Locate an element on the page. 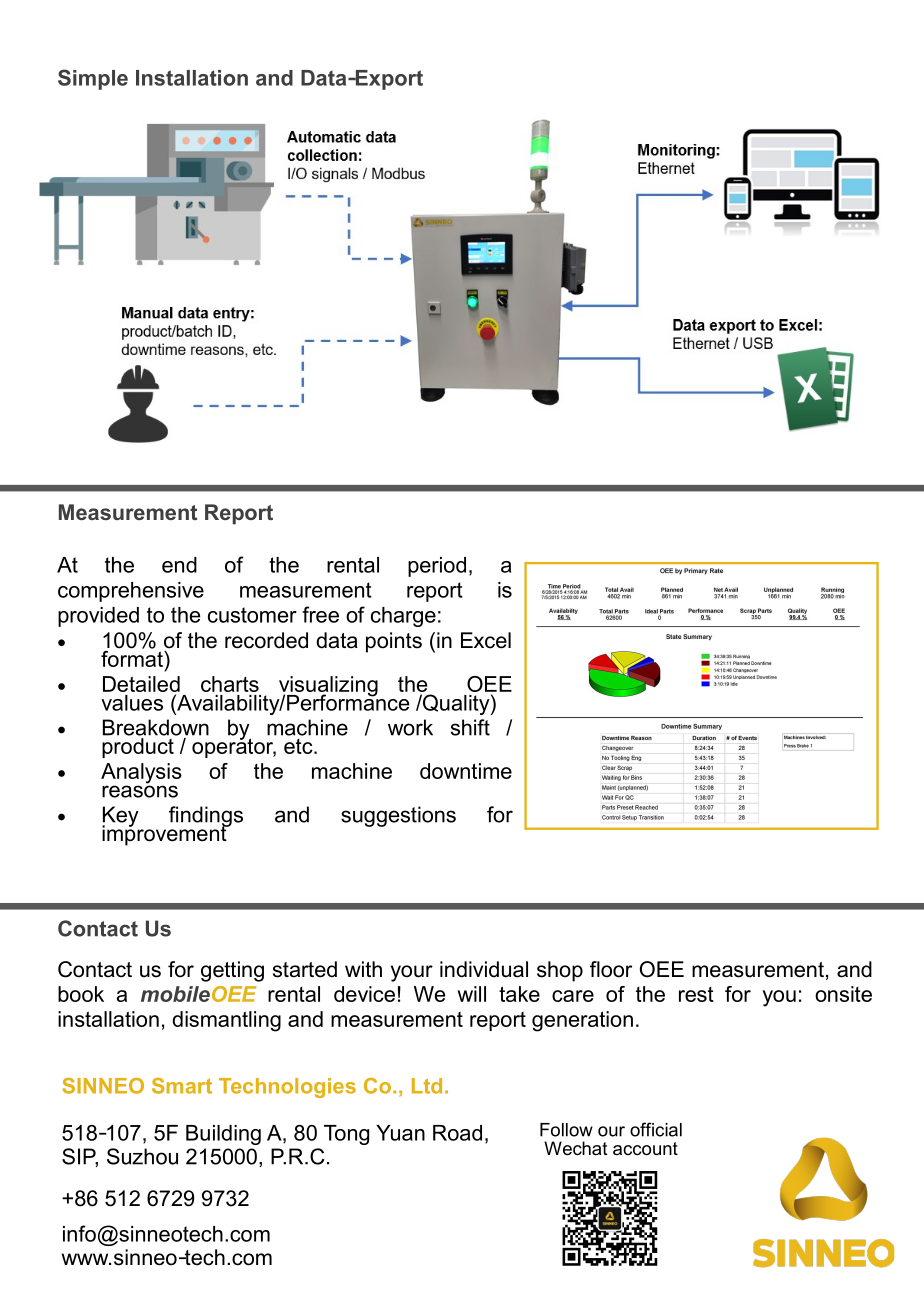 This image has width=924, height=1308. Simple is located at coordinates (93, 79).
